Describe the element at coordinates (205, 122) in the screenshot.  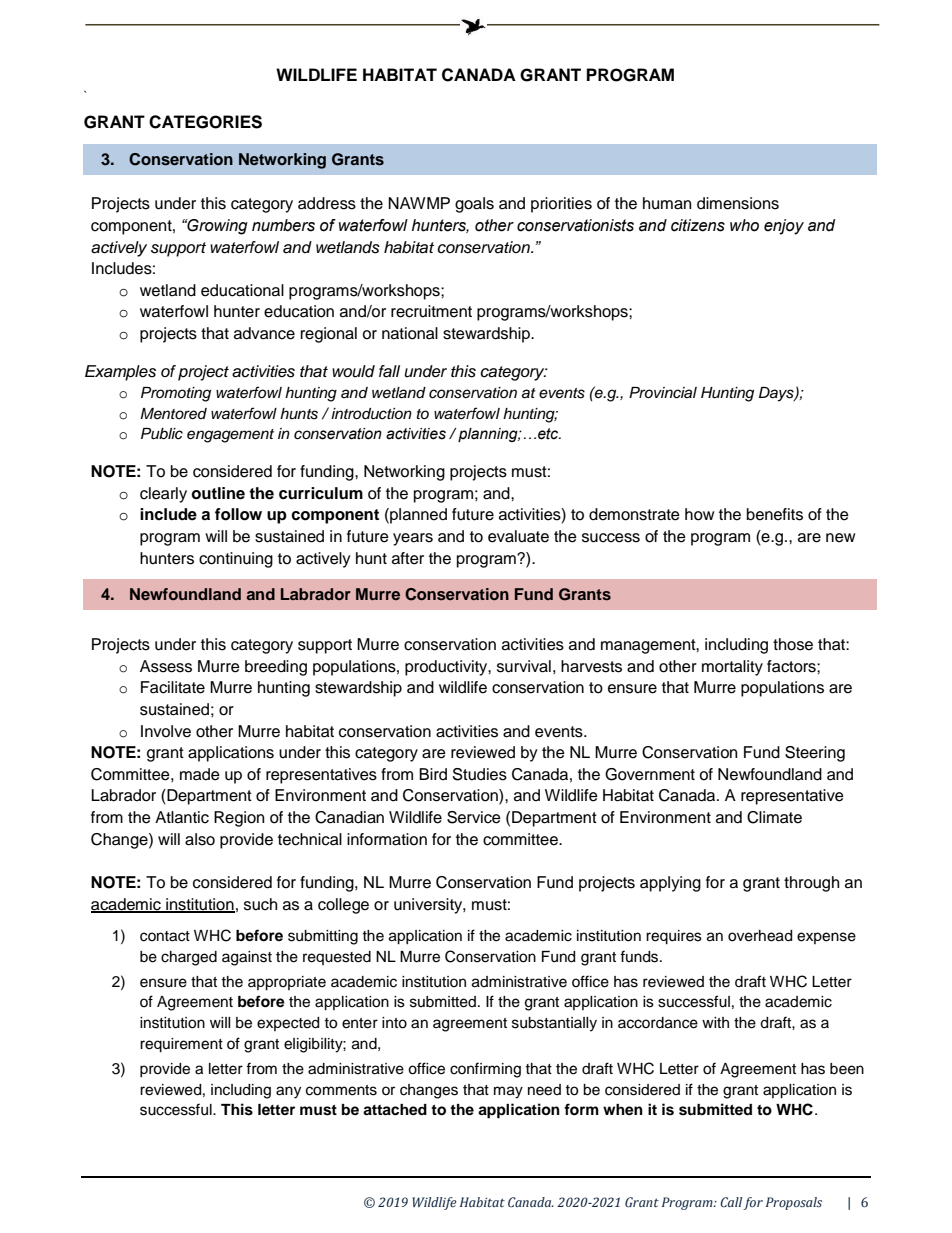
I see `CATEGORIES` at that location.
